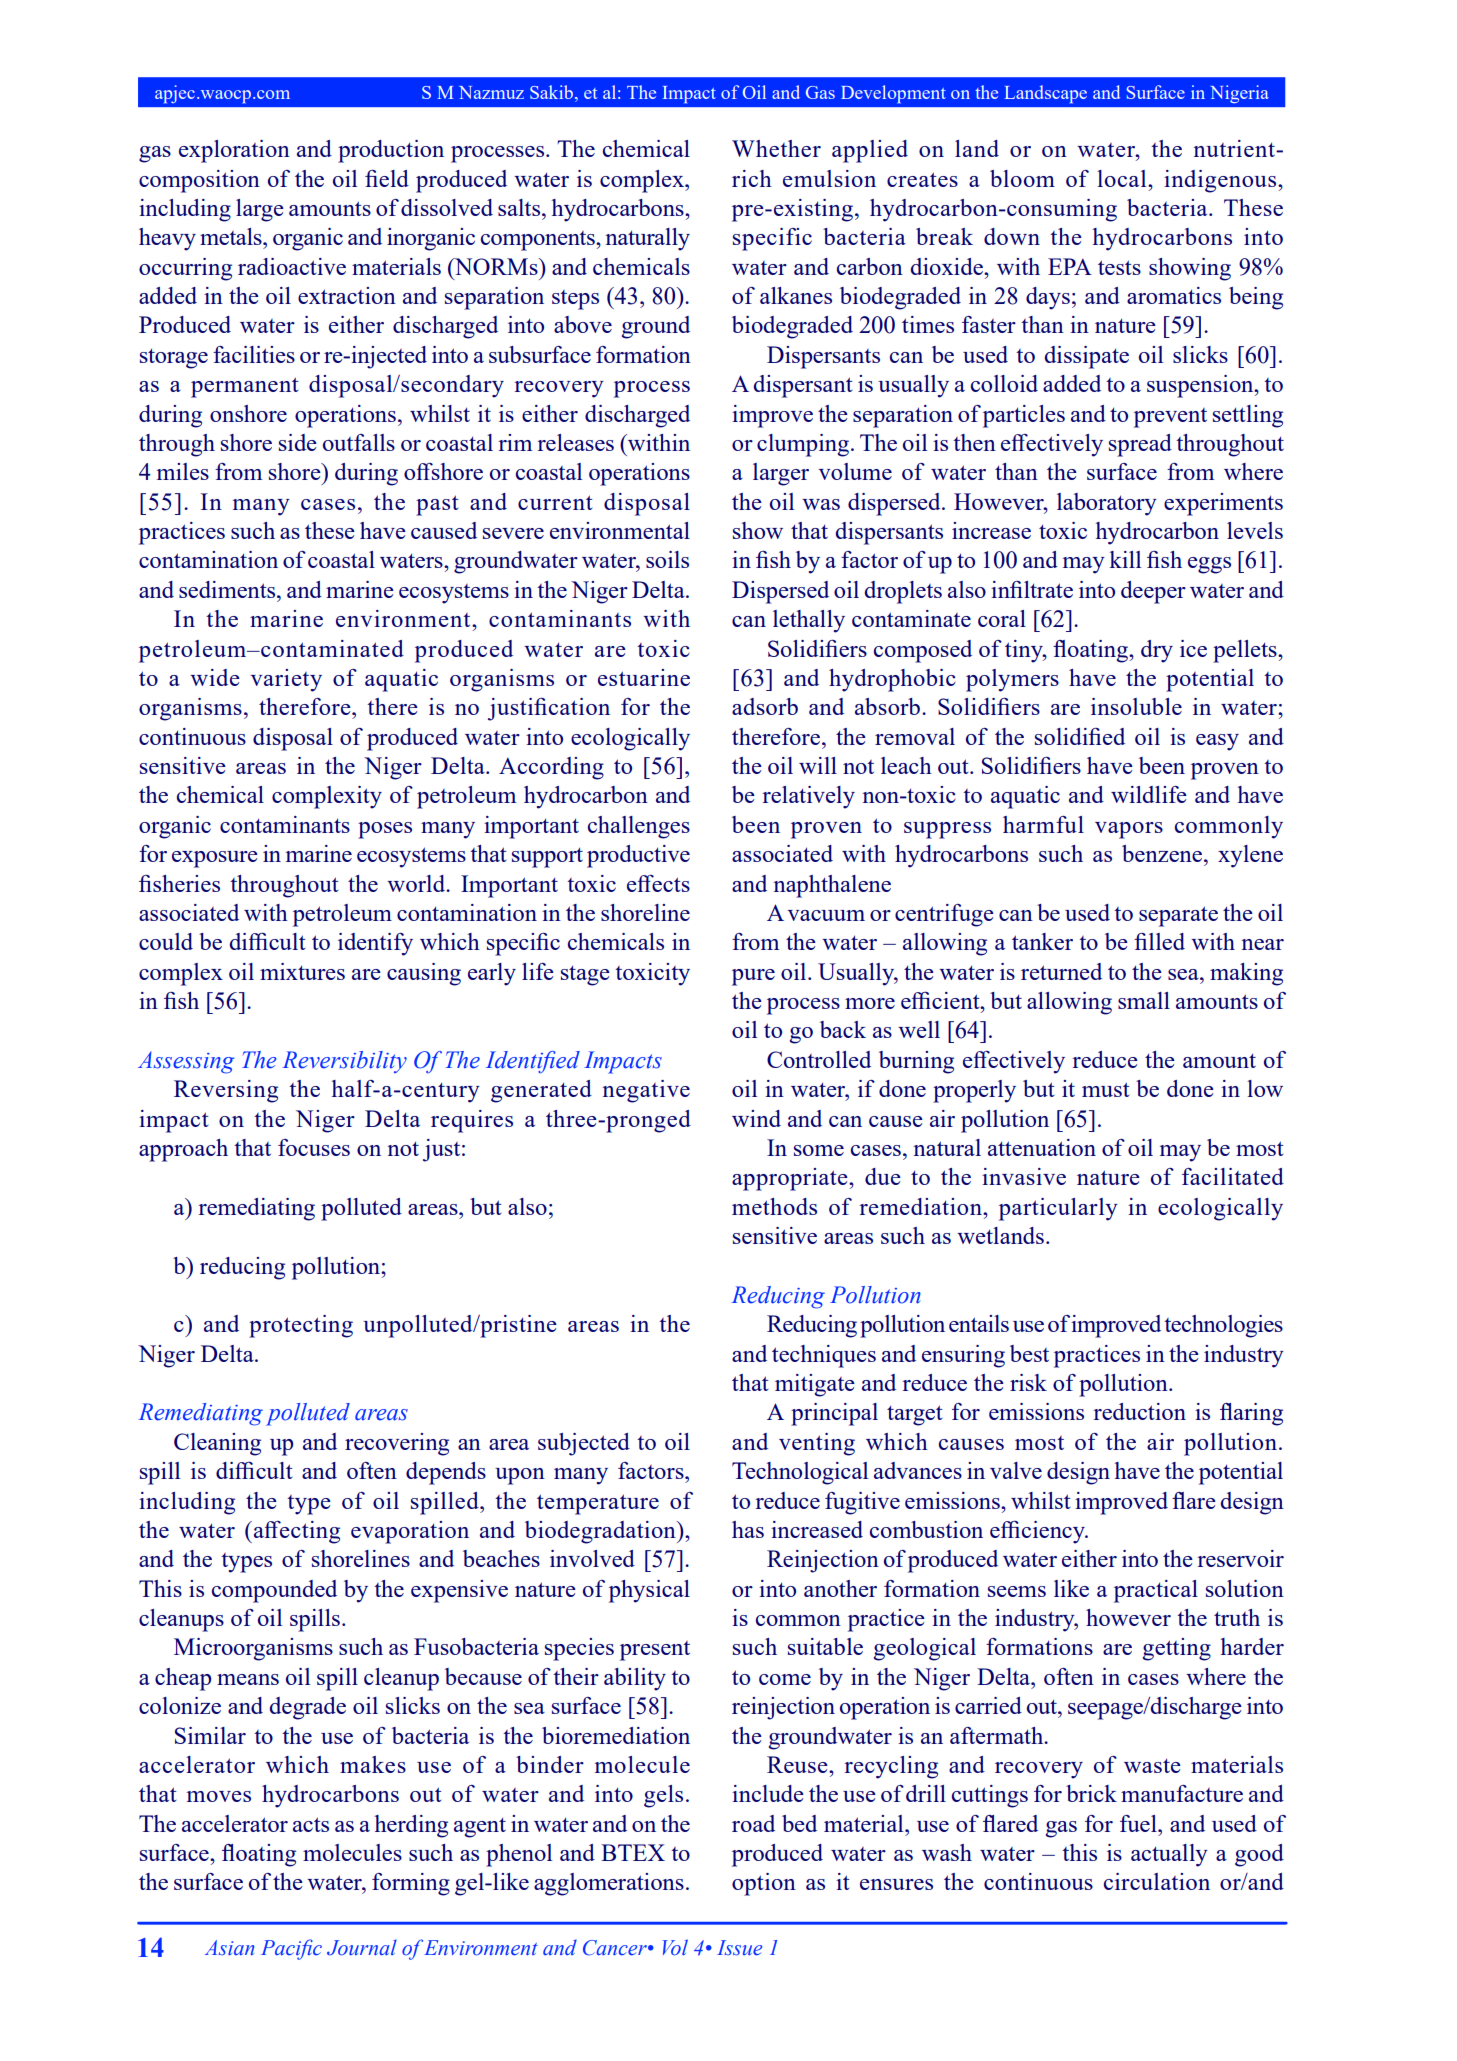 The width and height of the page is (1457, 2061). I want to click on sediments, so click(228, 589).
